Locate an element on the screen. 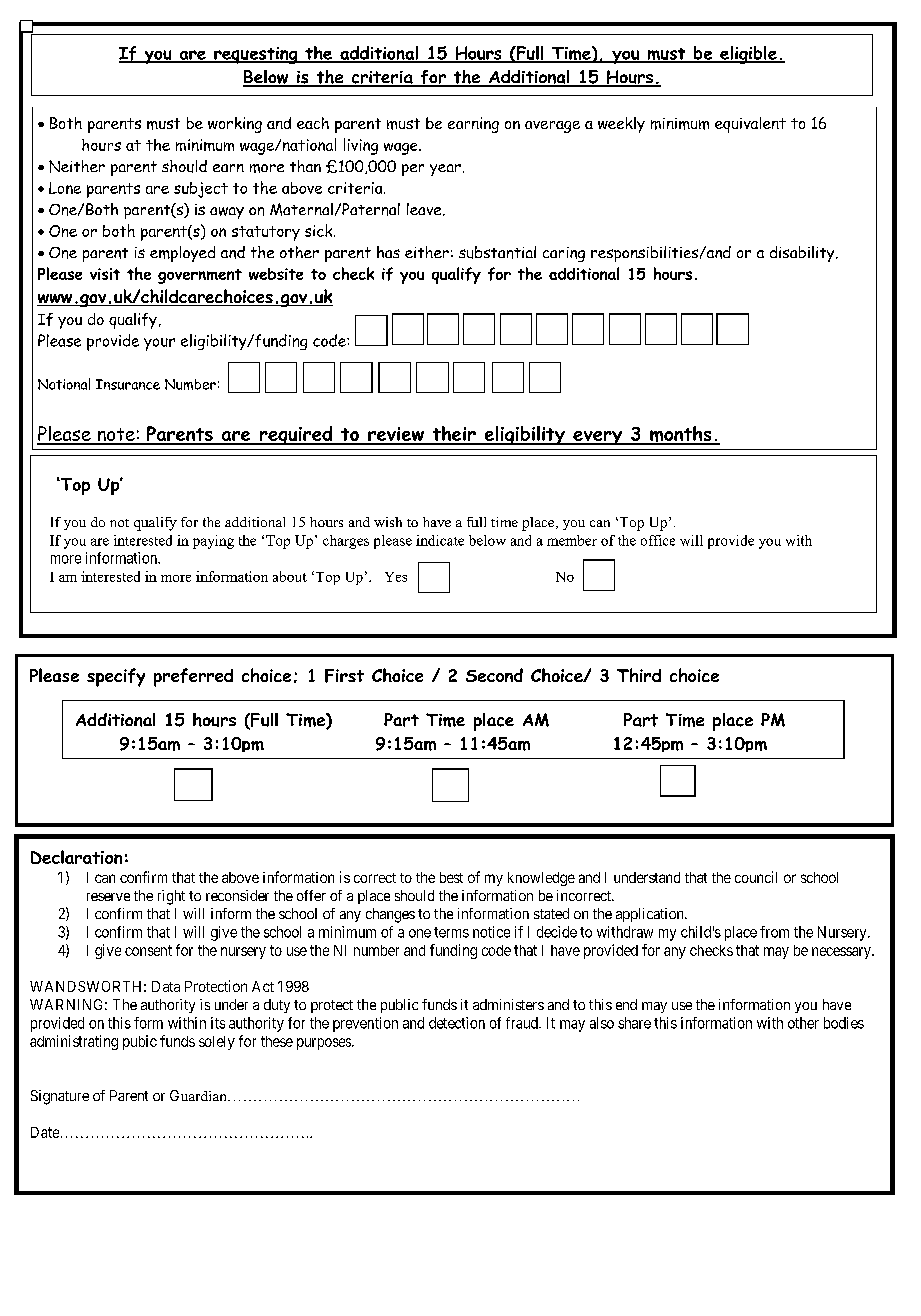  Second is located at coordinates (494, 675).
